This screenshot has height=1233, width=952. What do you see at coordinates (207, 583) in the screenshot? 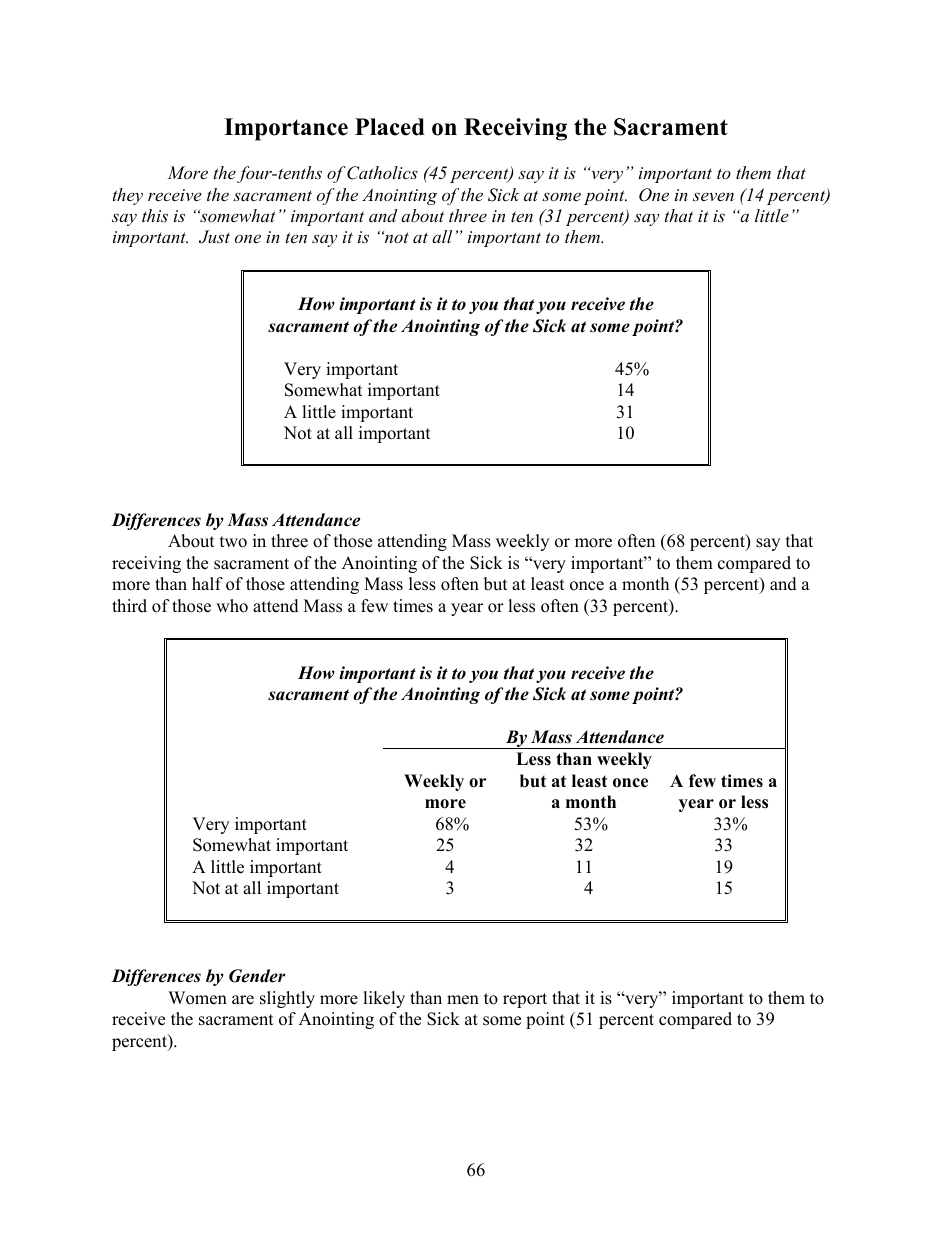
I see `half` at bounding box center [207, 583].
